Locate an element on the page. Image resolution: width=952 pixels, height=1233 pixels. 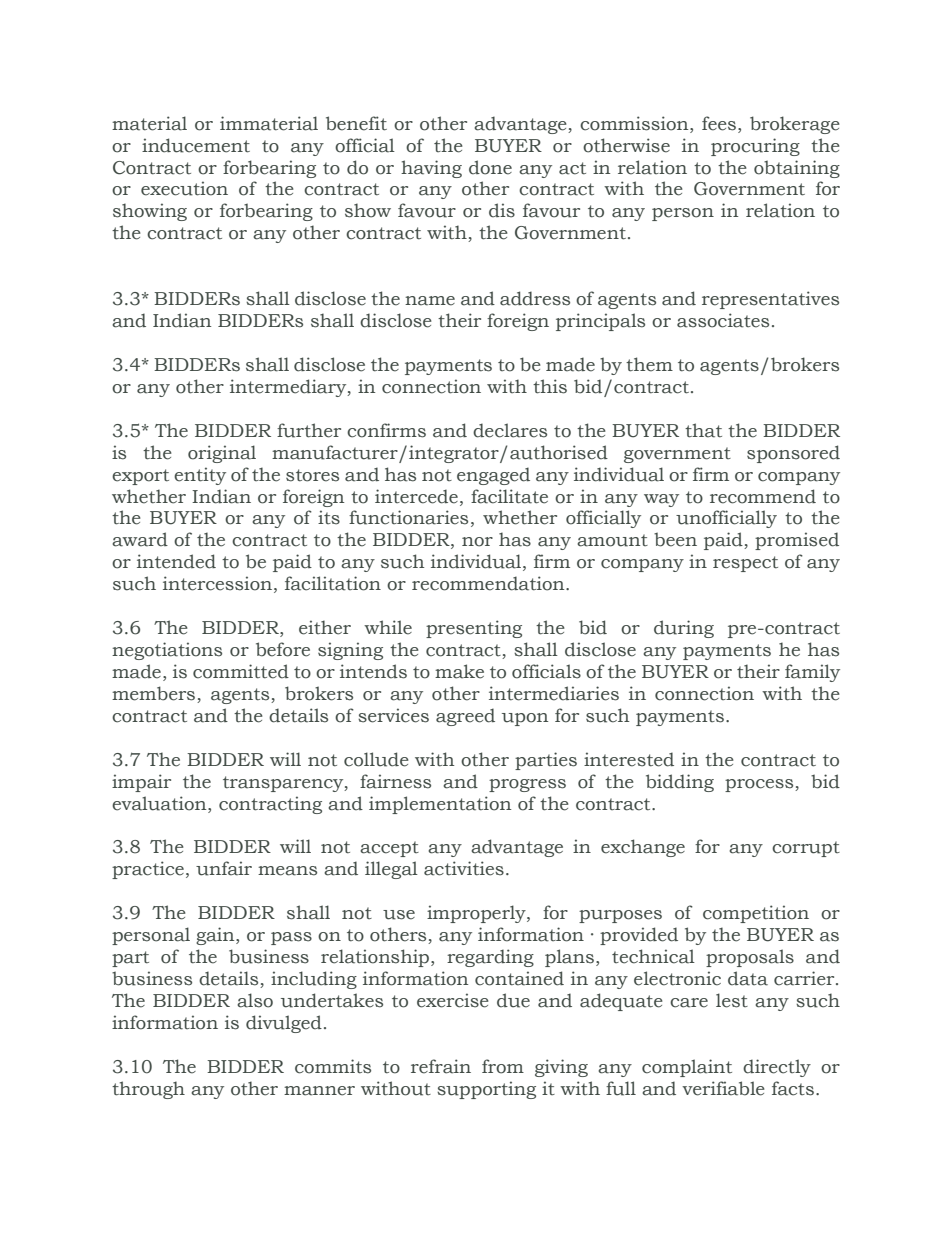
original is located at coordinates (222, 454).
